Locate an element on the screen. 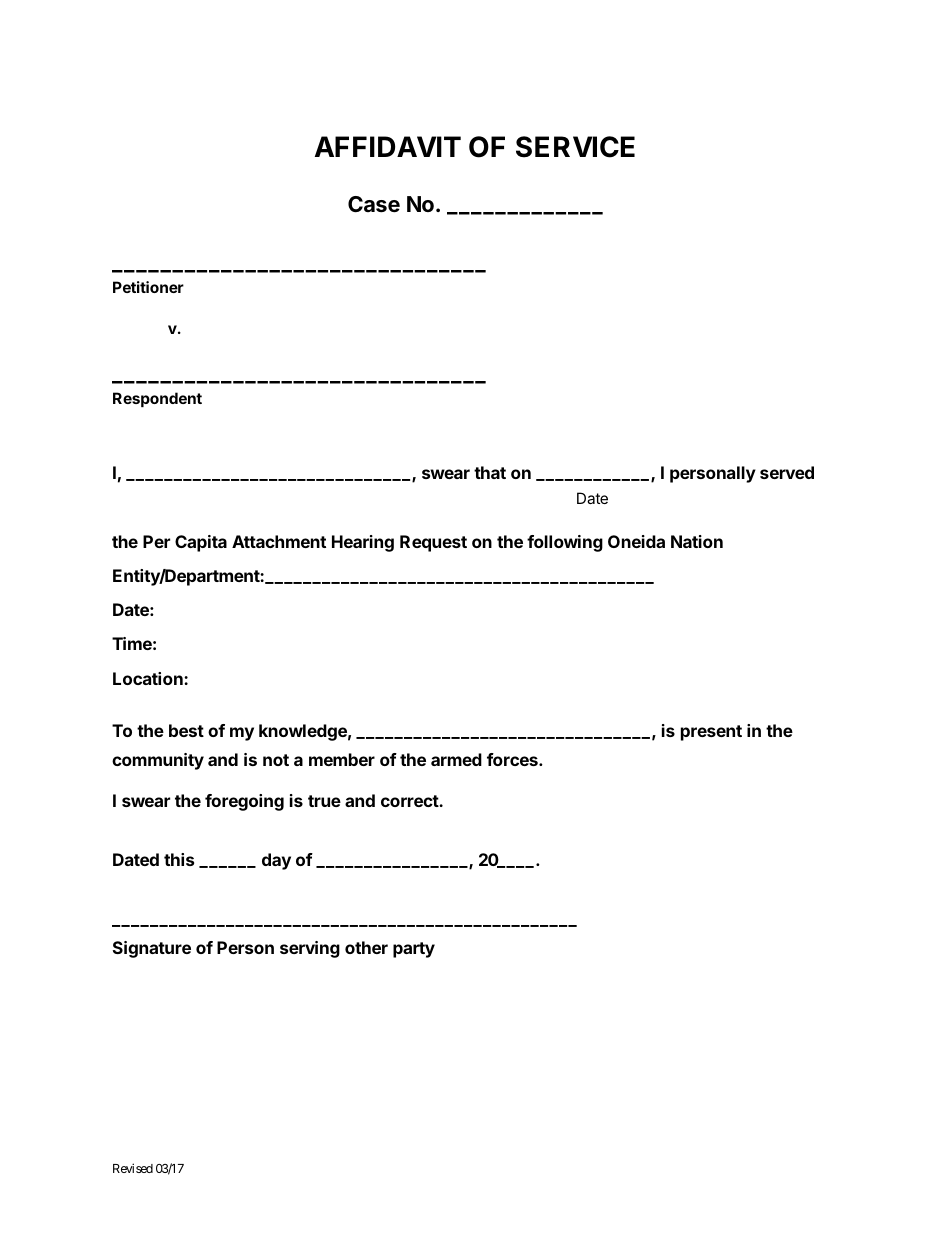 The width and height of the screenshot is (952, 1233). party is located at coordinates (414, 950).
